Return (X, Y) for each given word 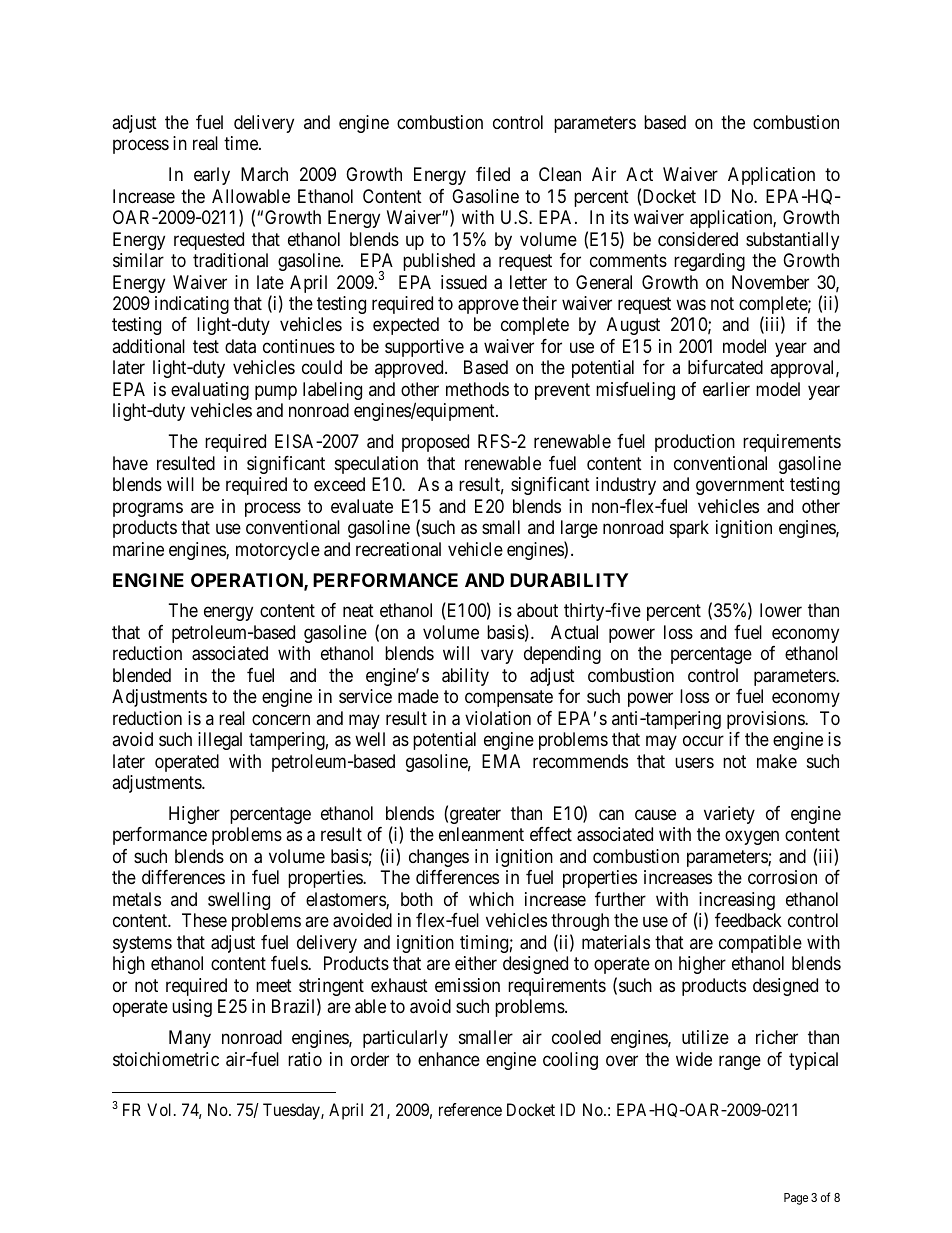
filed (493, 174)
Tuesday (292, 1111)
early (212, 176)
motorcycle (278, 551)
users (694, 762)
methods (477, 389)
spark (689, 529)
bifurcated (725, 367)
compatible (760, 944)
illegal (220, 741)
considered (698, 239)
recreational (398, 549)
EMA (501, 761)
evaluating (210, 391)
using (192, 1008)
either (476, 963)
